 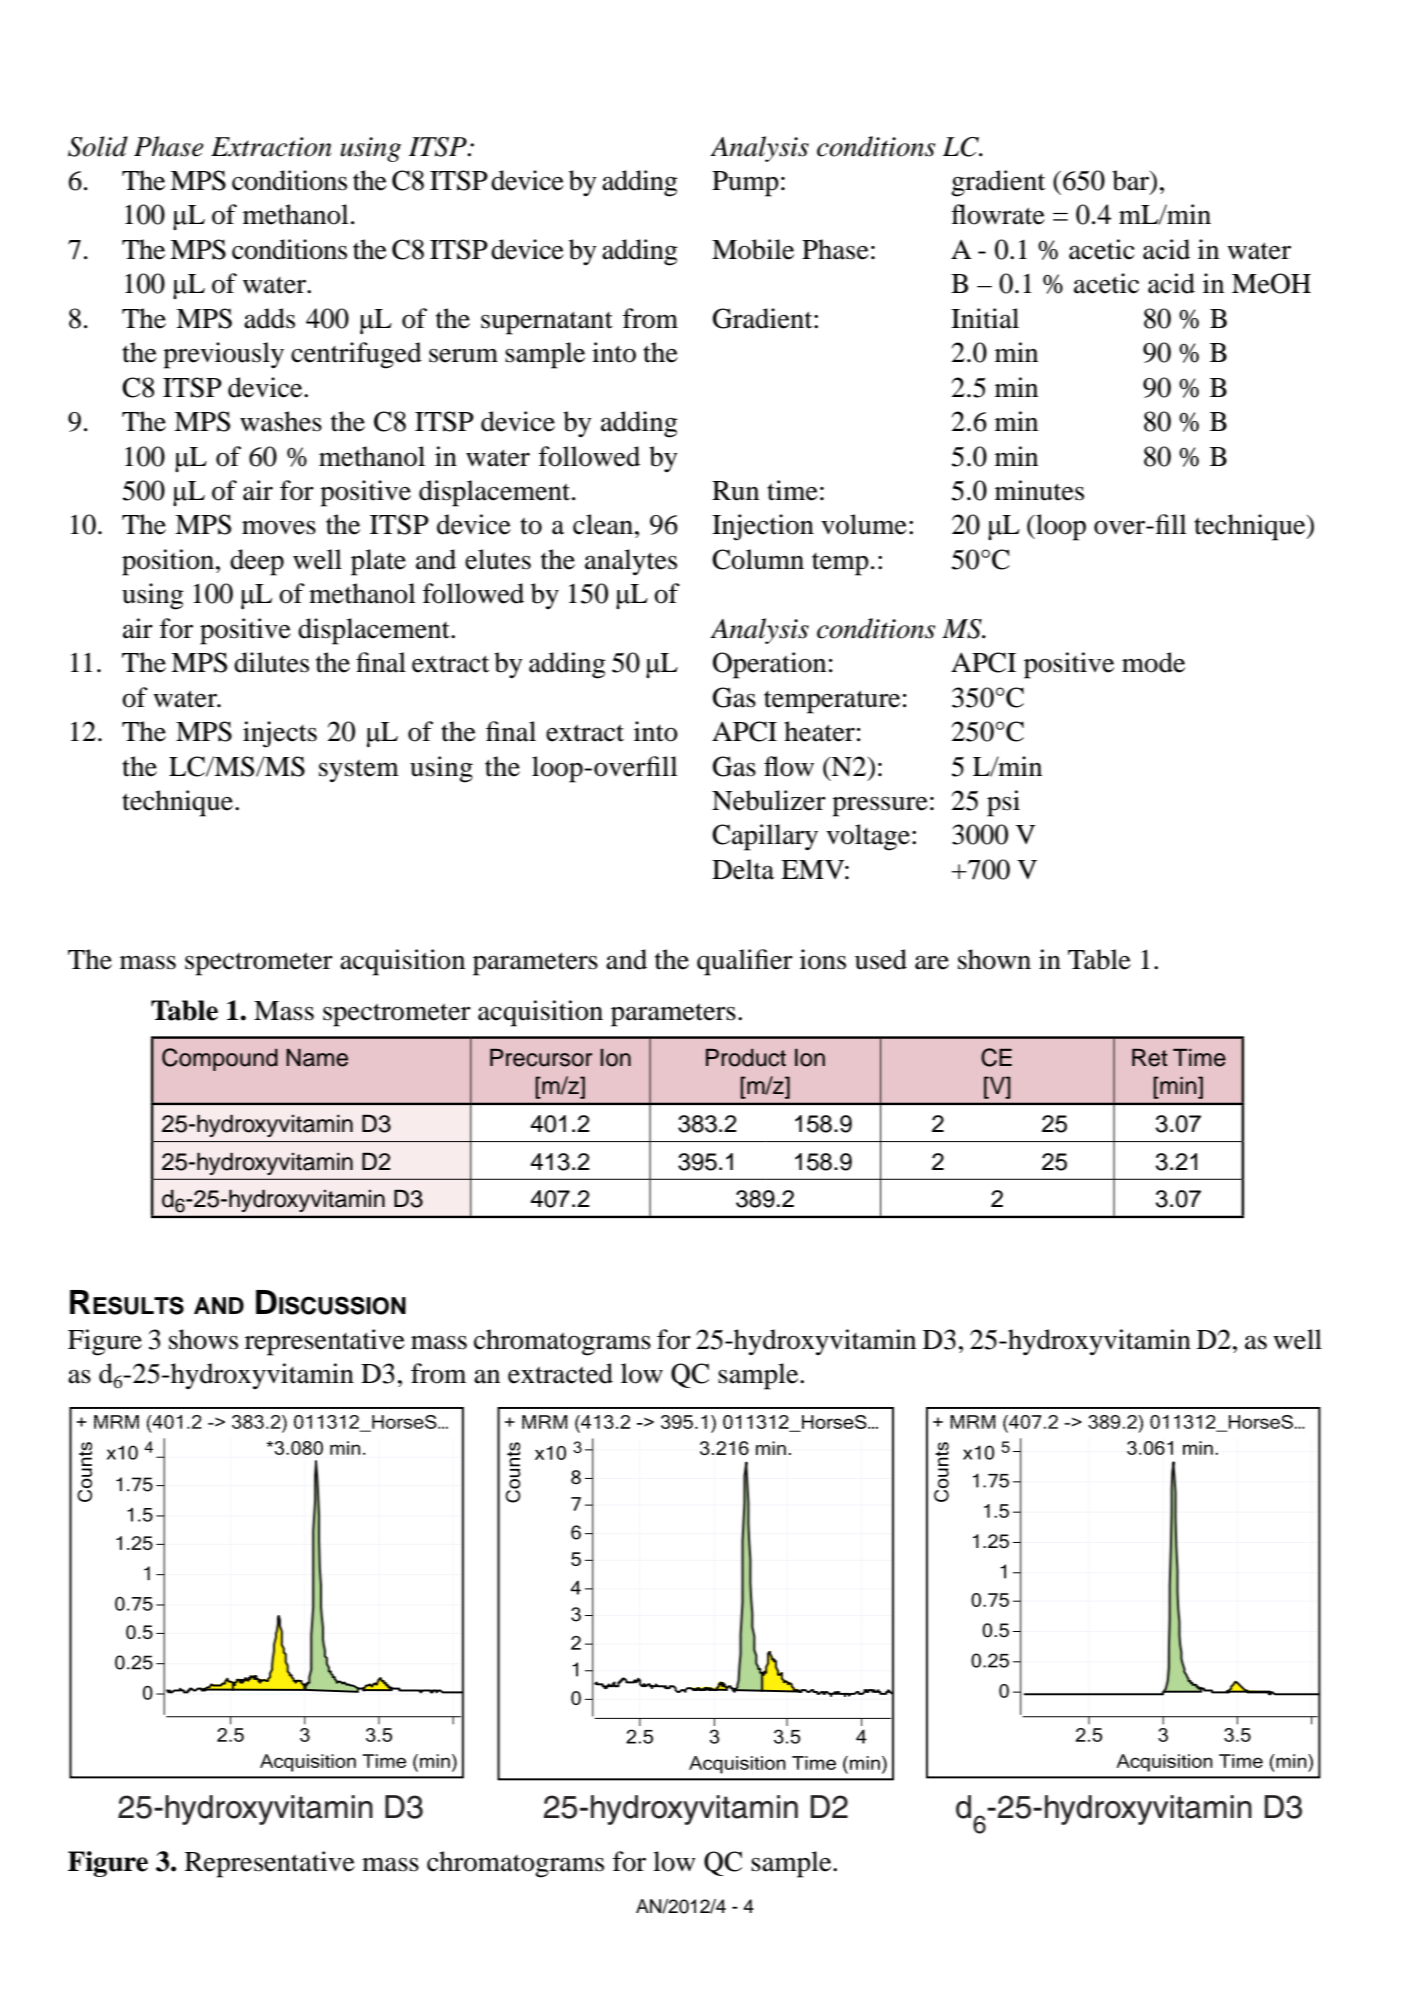 I want to click on Solid, so click(x=98, y=146).
